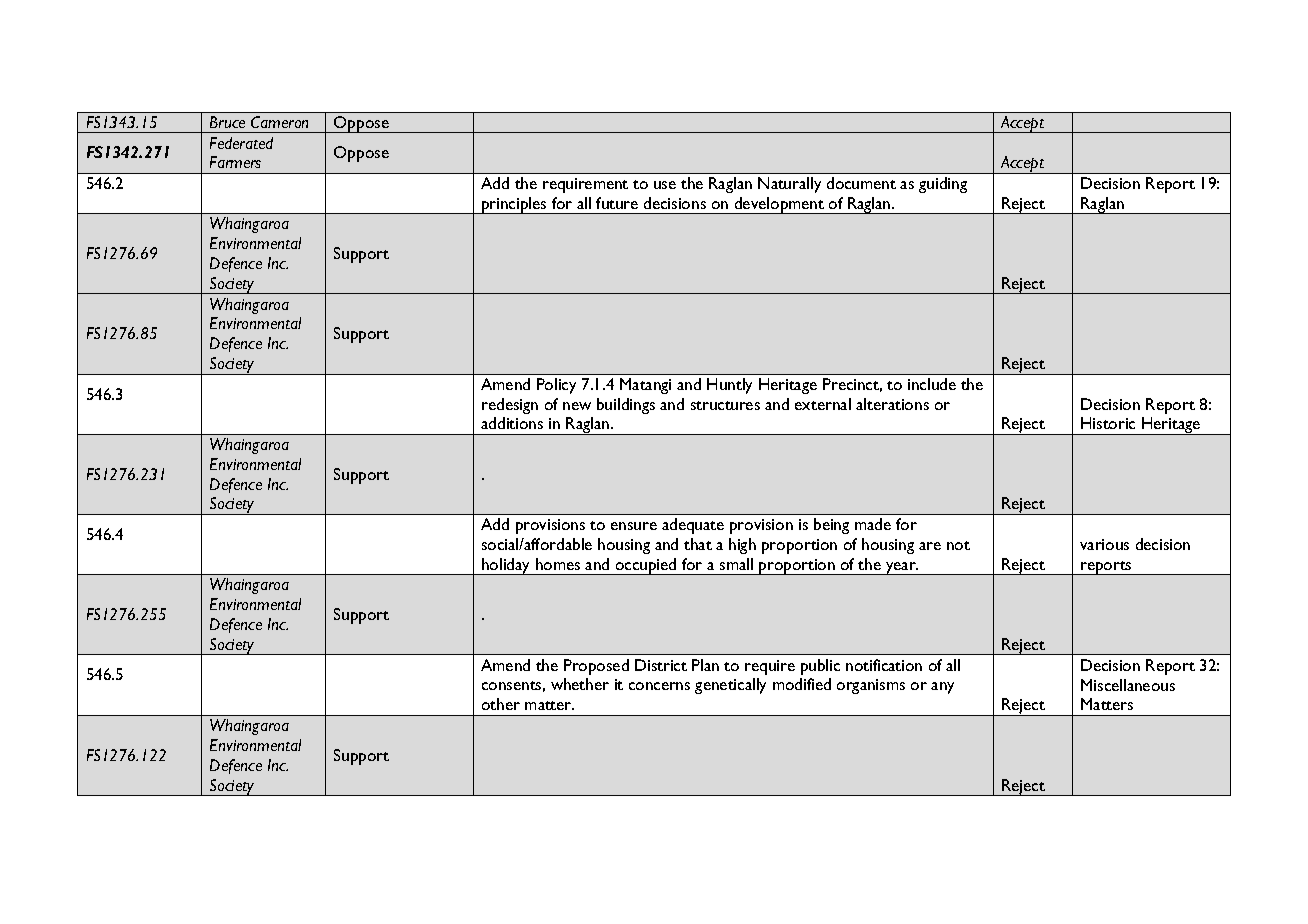 The height and width of the image is (924, 1308). Describe the element at coordinates (501, 704) in the image. I see `other` at that location.
